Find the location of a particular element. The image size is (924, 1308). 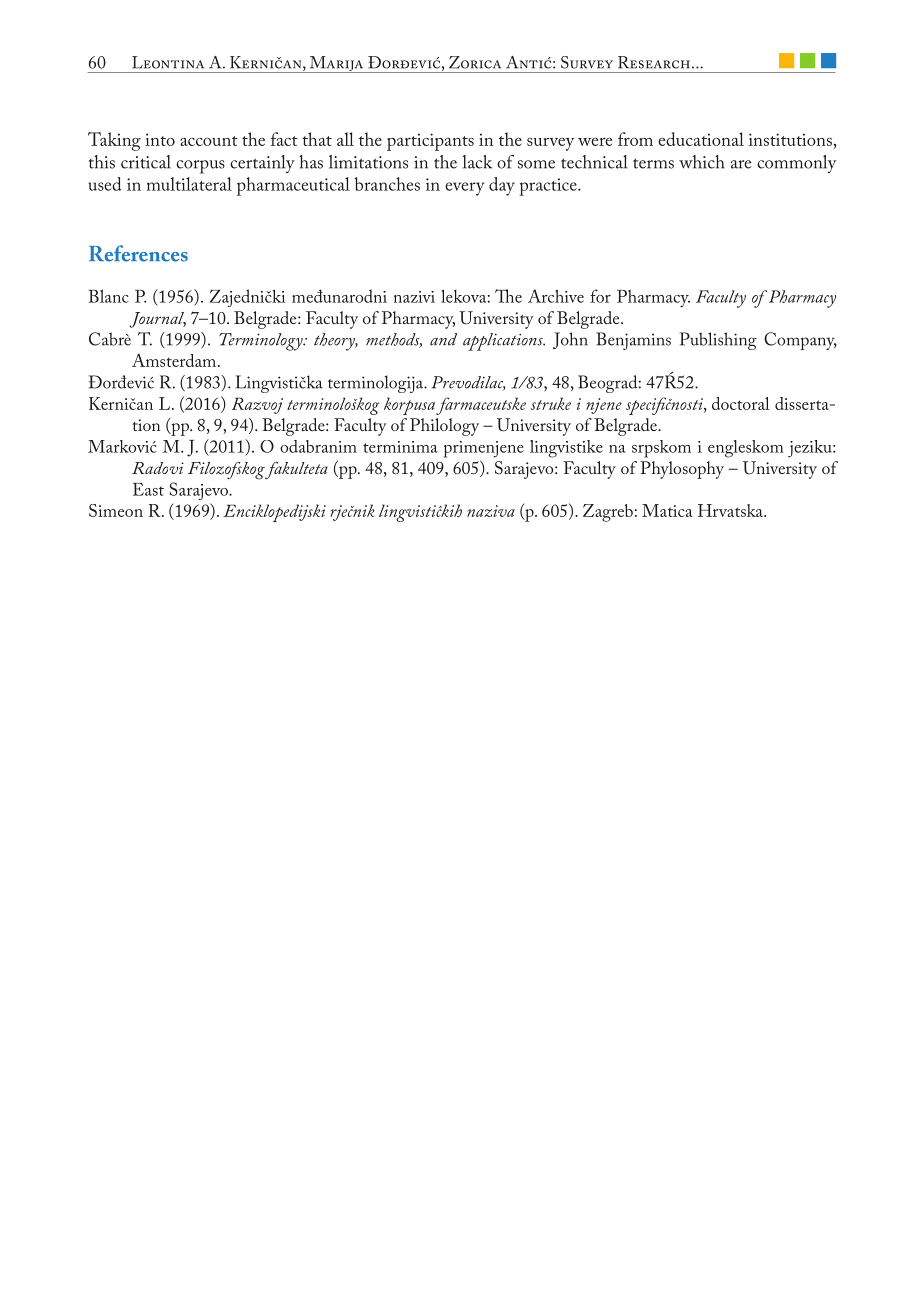

Amsterdam is located at coordinates (174, 360).
